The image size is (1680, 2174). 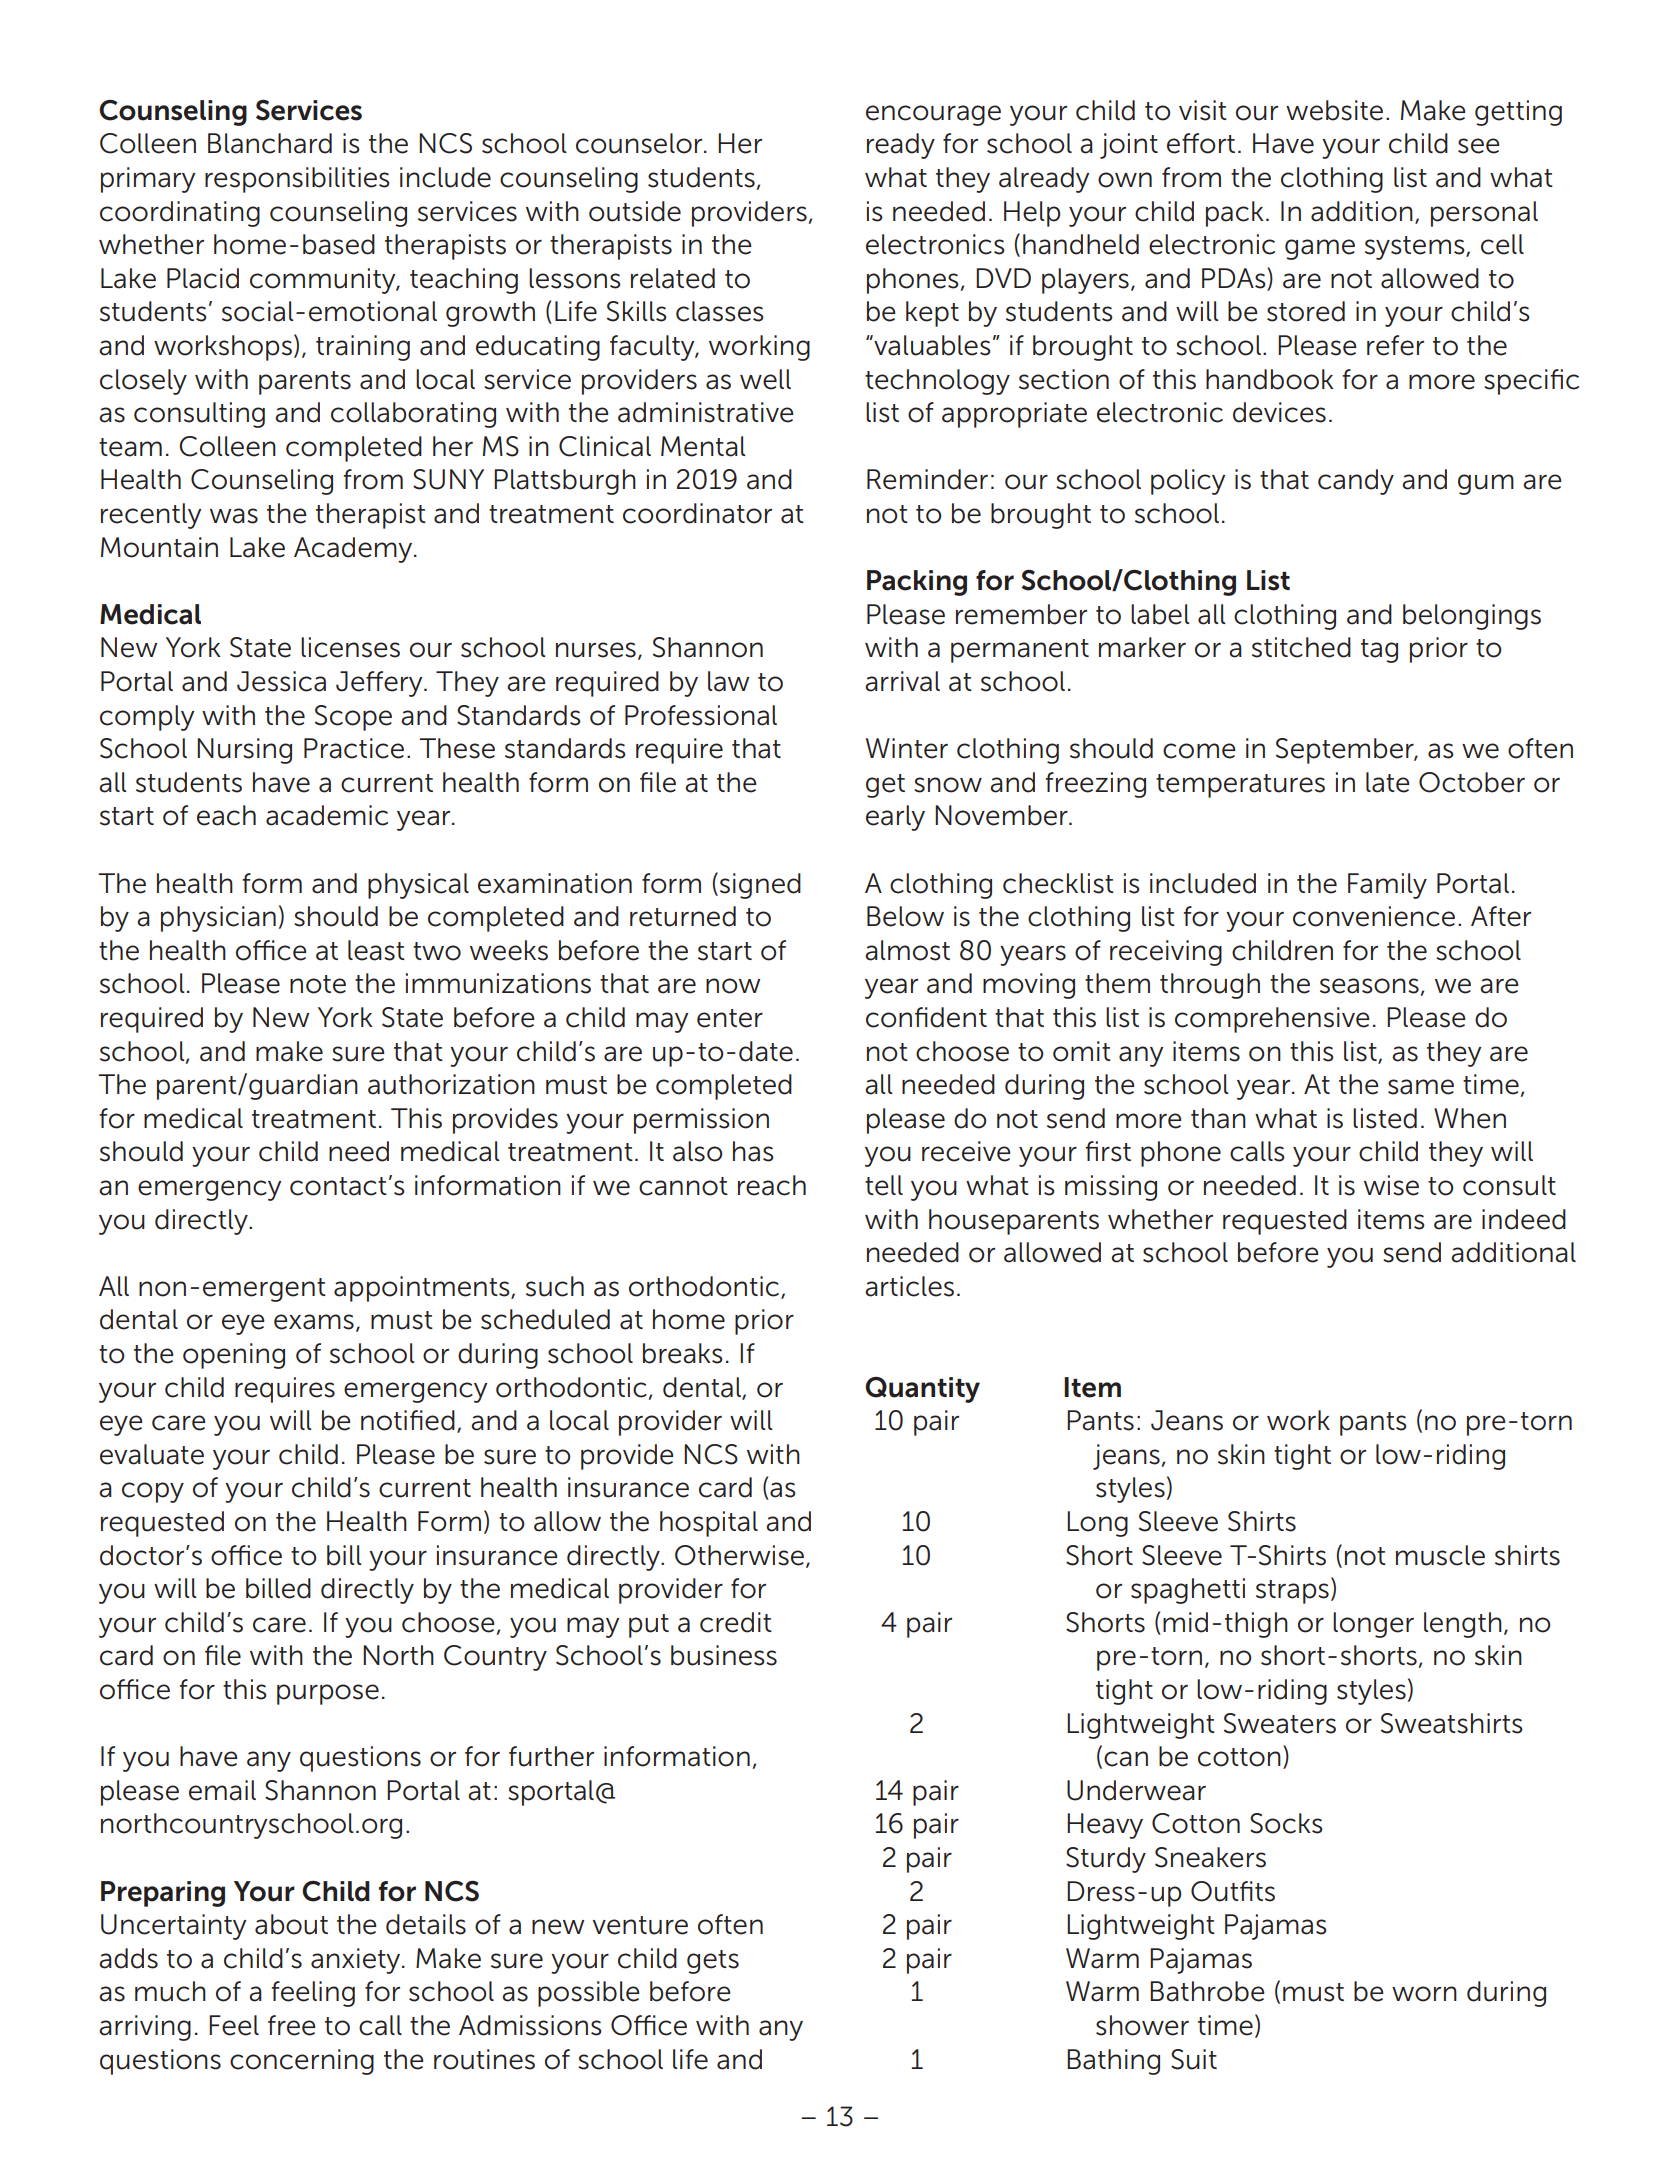 I want to click on same, so click(x=1421, y=1087).
